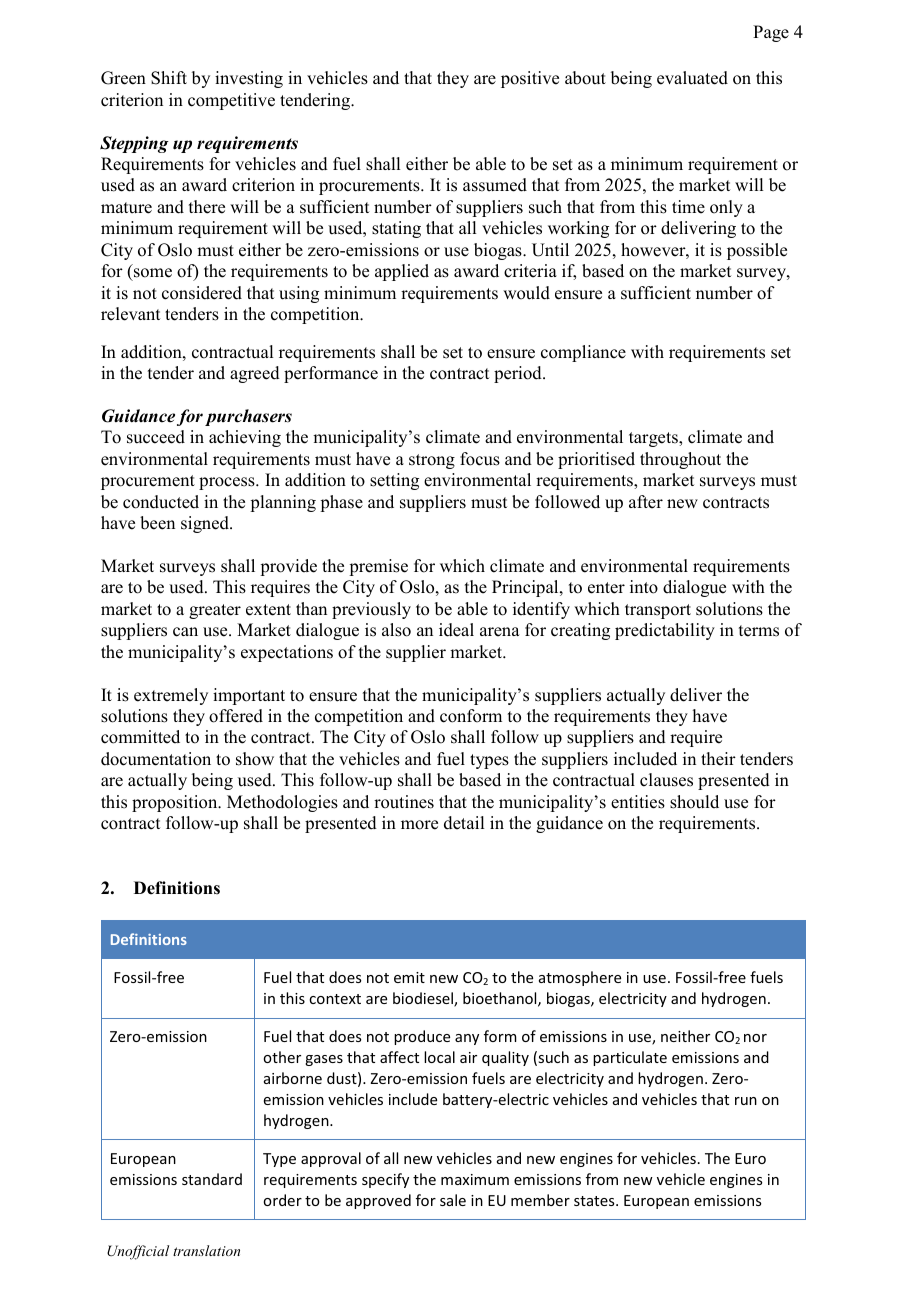 This image has height=1308, width=924. I want to click on detail, so click(464, 823).
